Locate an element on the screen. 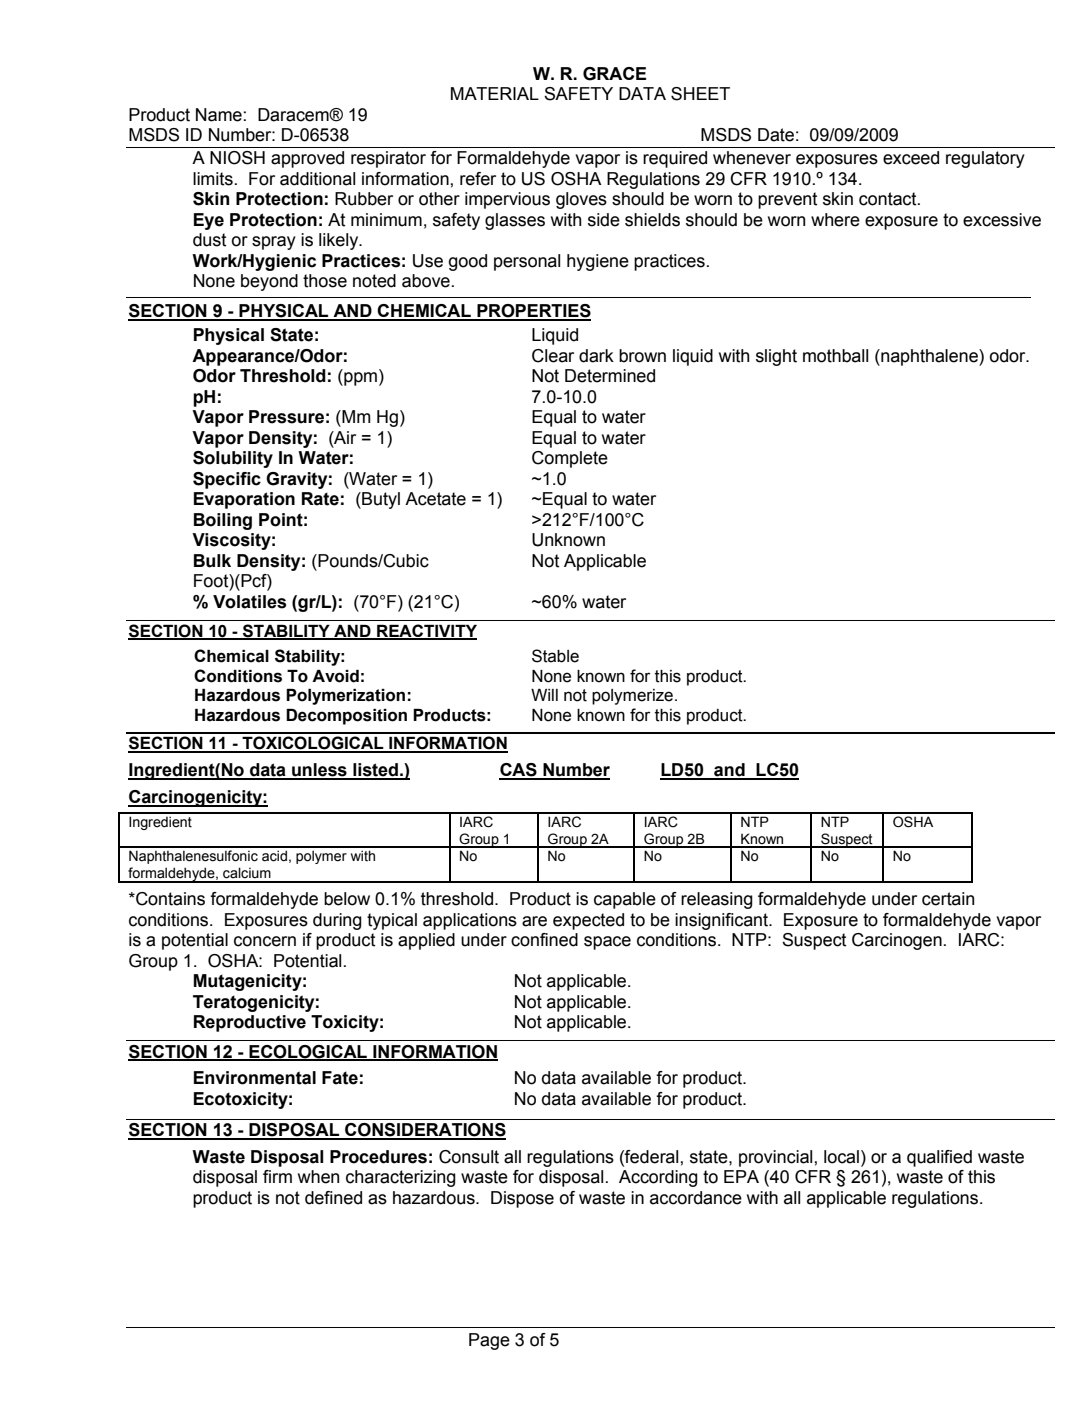 The width and height of the screenshot is (1092, 1413). GRACE is located at coordinates (614, 74).
